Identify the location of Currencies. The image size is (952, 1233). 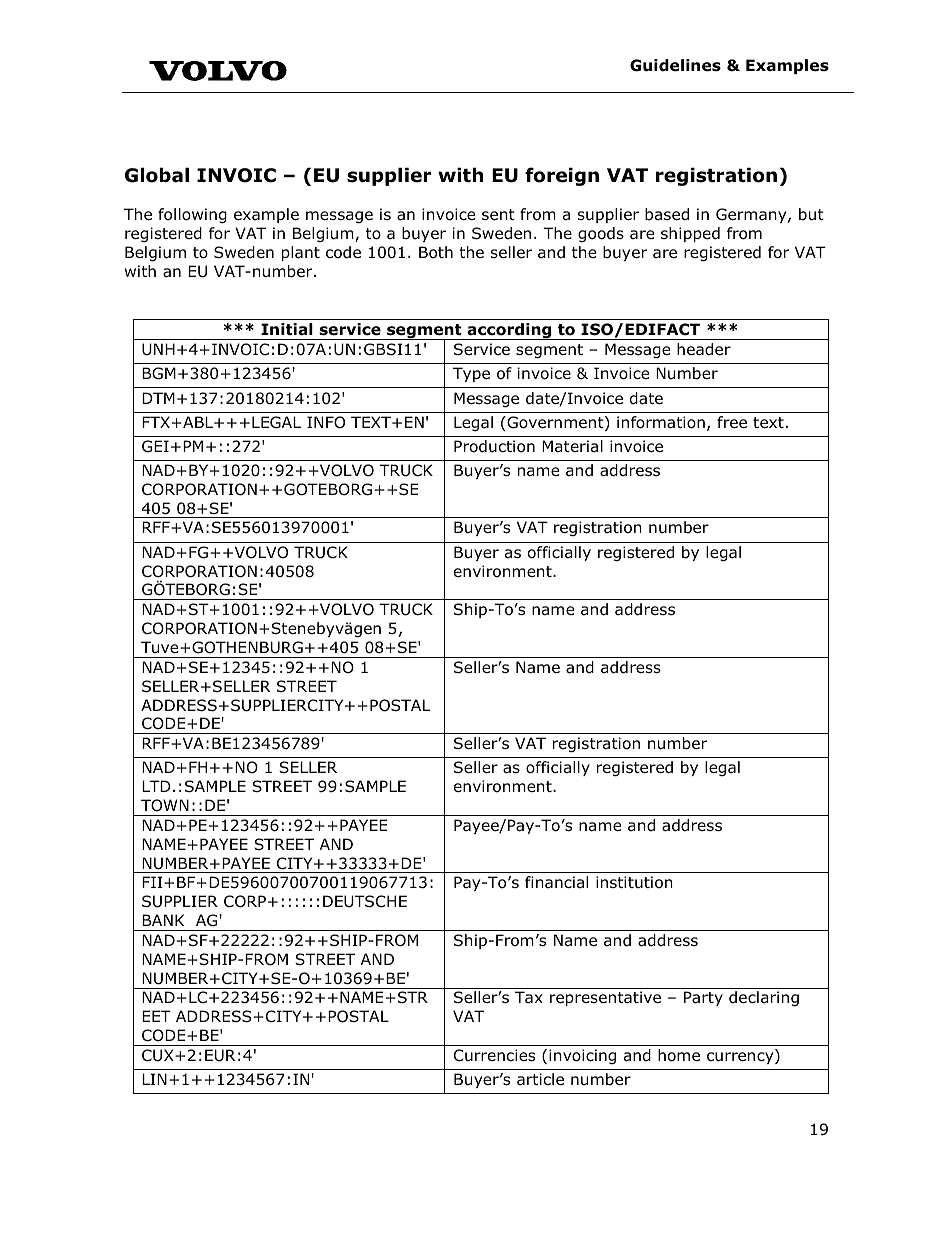
(494, 1055).
